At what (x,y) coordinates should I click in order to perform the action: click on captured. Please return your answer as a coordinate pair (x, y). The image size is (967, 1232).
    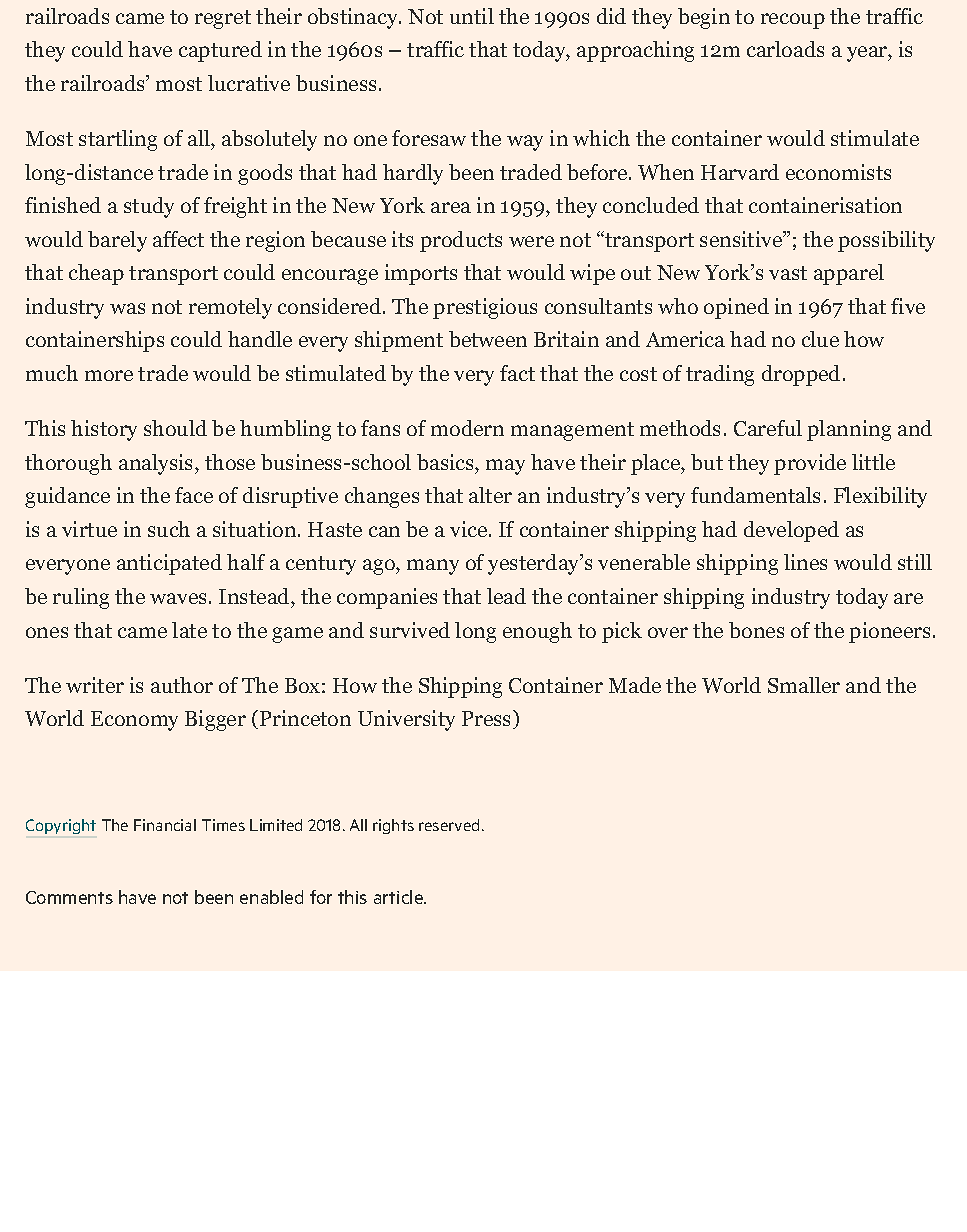
    Looking at the image, I should click on (220, 51).
